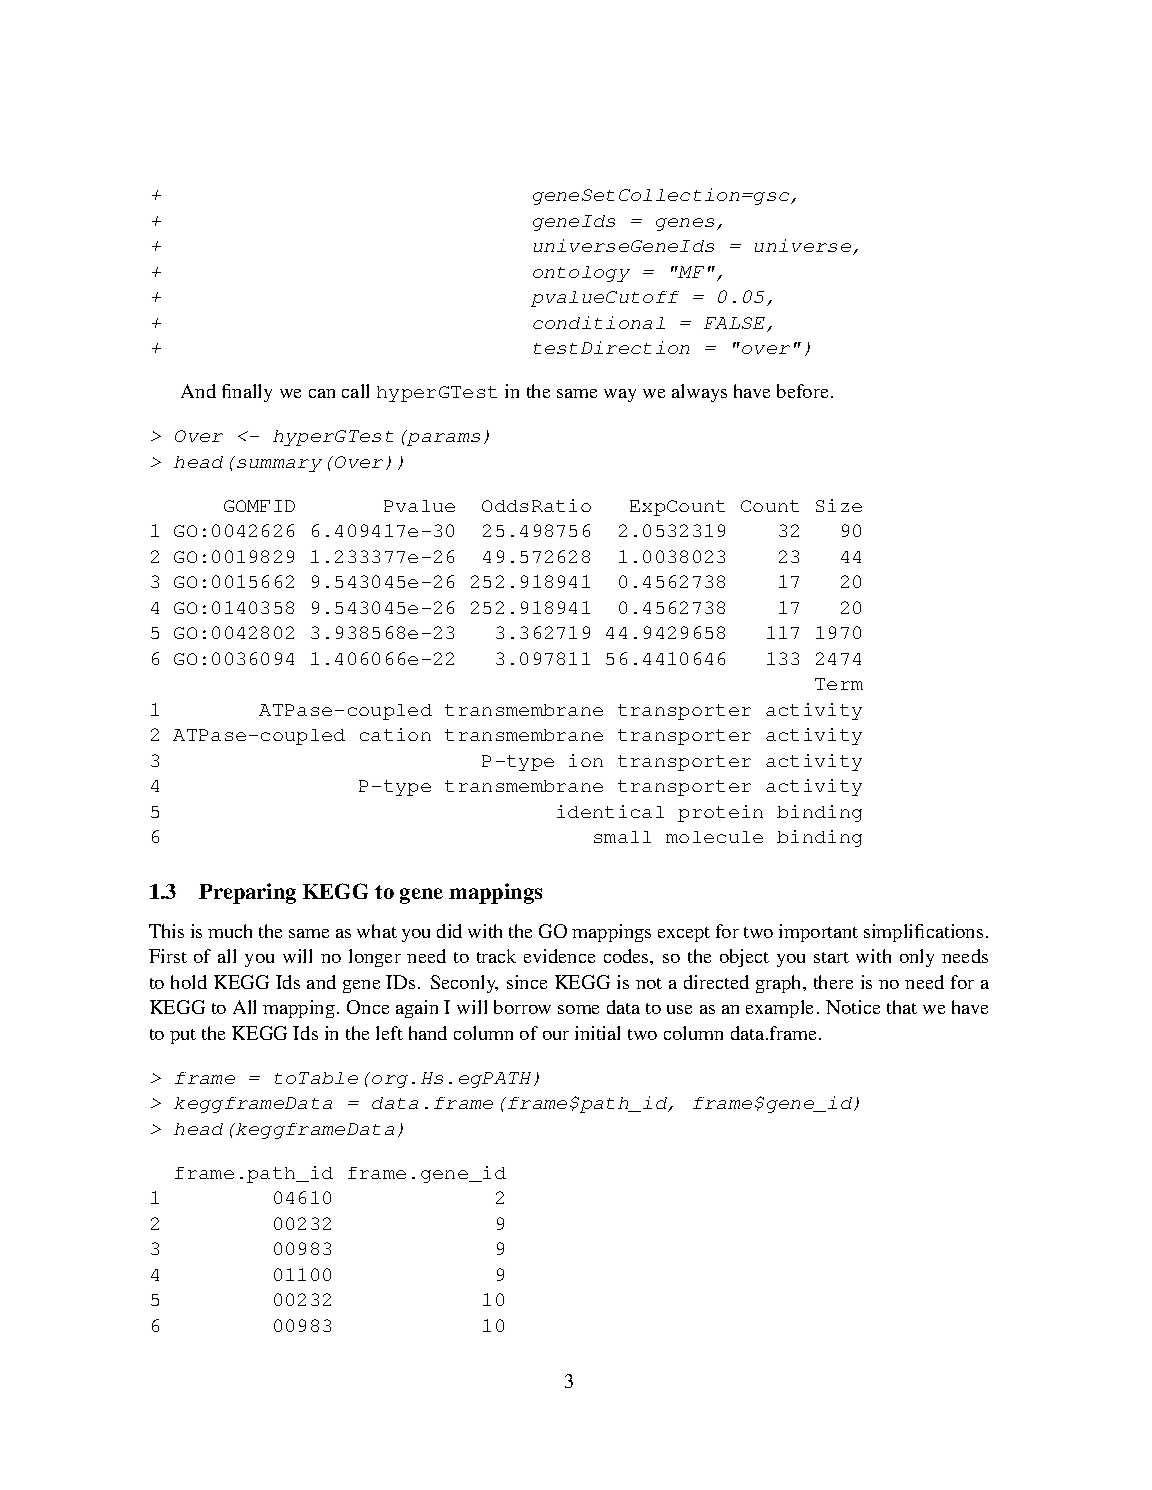  What do you see at coordinates (720, 813) in the screenshot?
I see `protein` at bounding box center [720, 813].
